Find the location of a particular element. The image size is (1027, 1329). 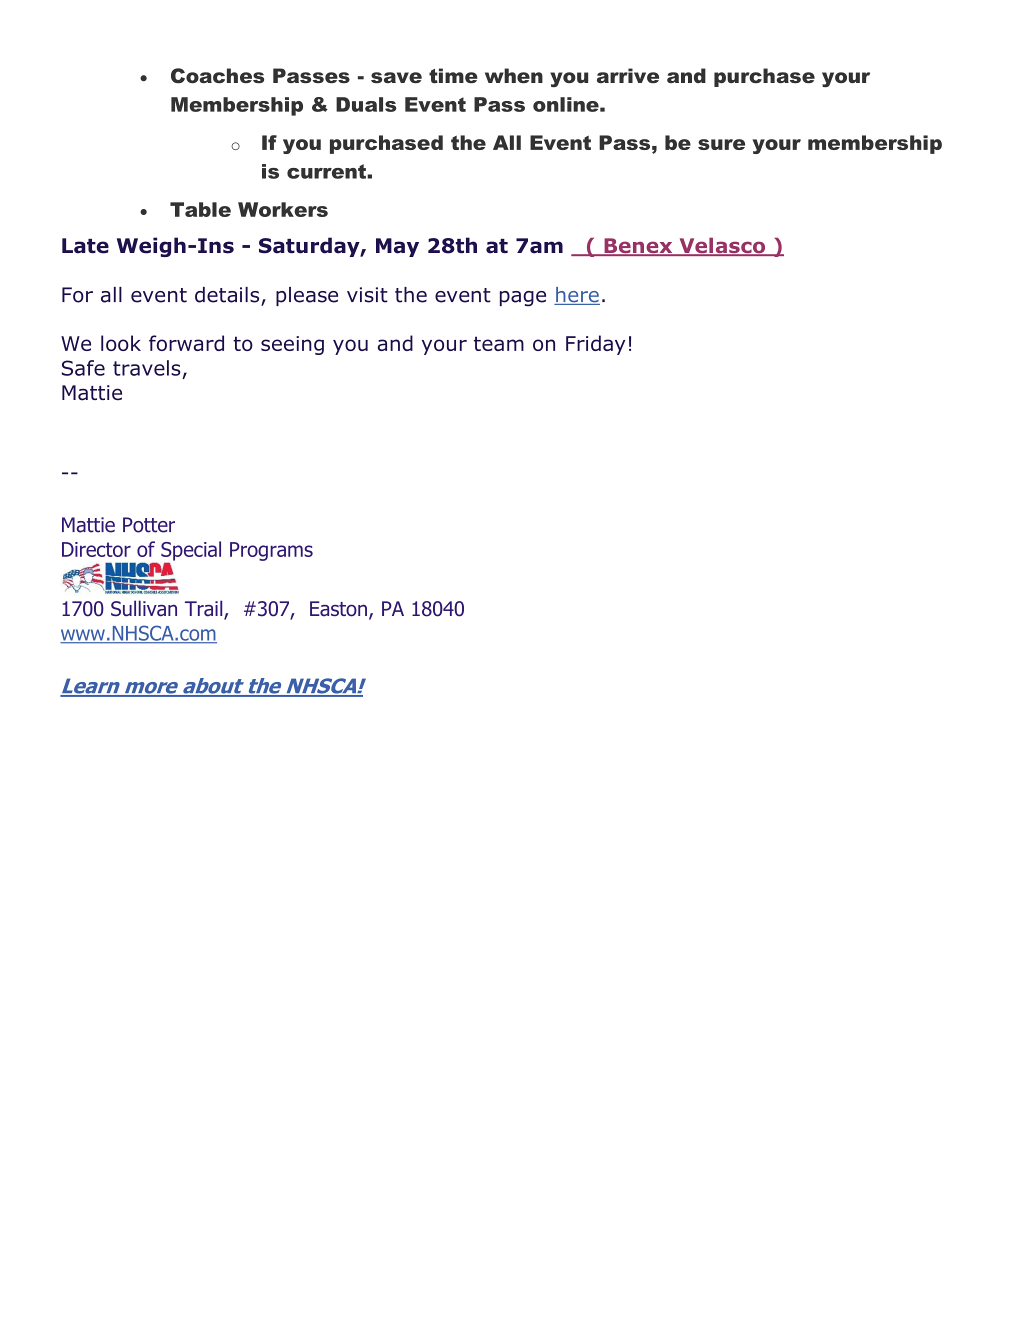

team is located at coordinates (499, 343).
